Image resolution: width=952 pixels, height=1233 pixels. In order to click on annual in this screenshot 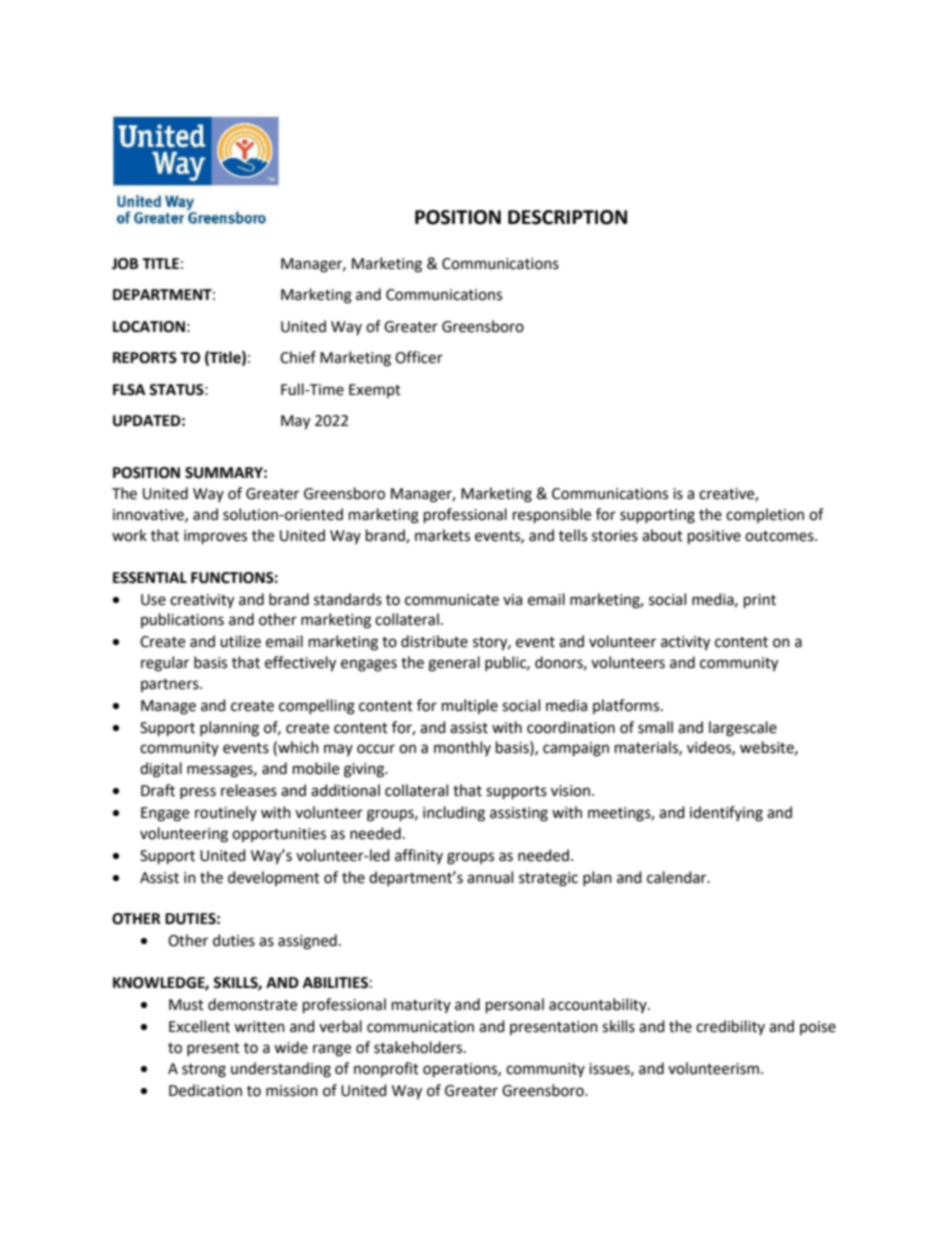, I will do `click(490, 877)`.
